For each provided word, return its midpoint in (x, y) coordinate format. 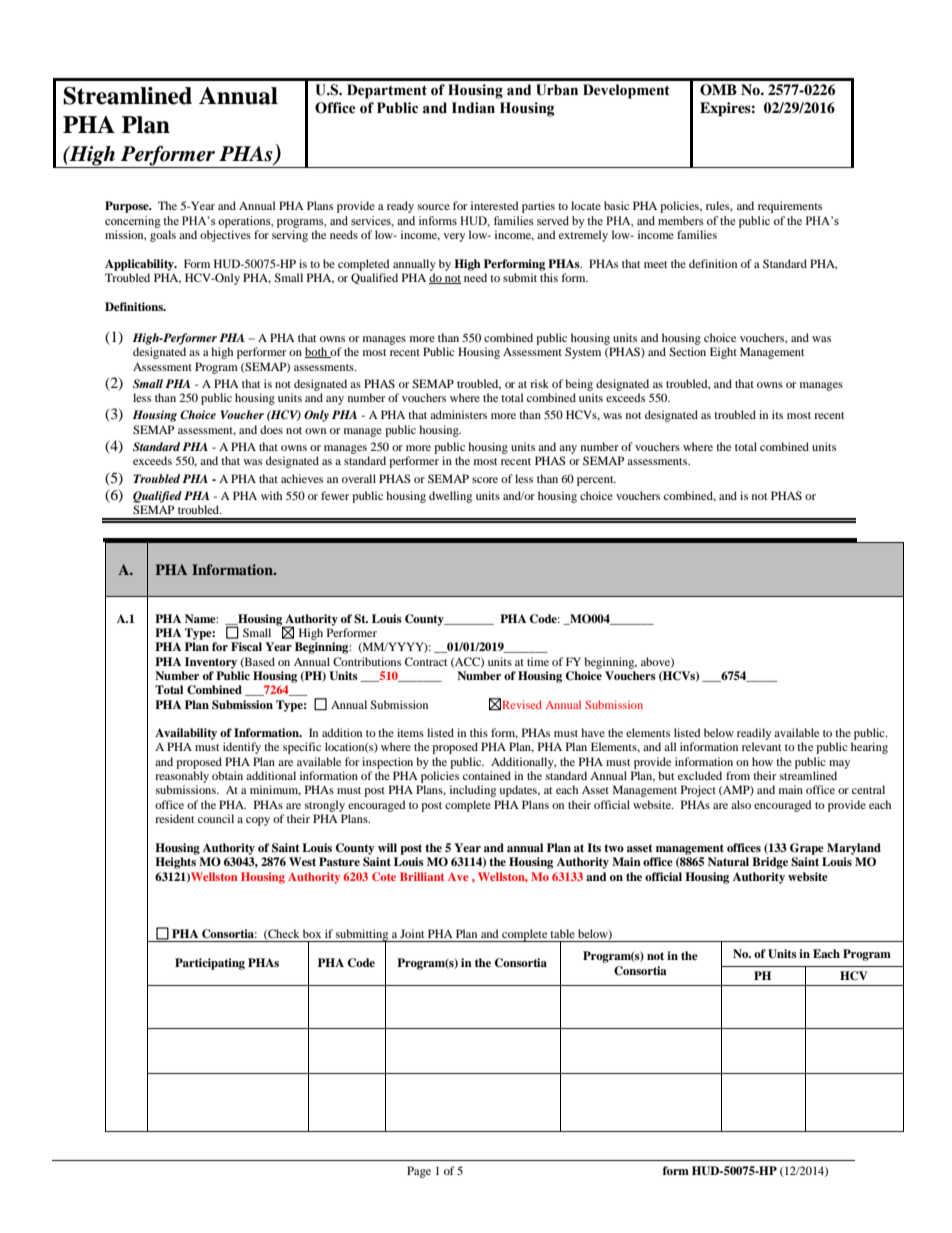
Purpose (128, 207)
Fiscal (246, 646)
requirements (790, 207)
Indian (473, 108)
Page (419, 1172)
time (538, 661)
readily (754, 734)
